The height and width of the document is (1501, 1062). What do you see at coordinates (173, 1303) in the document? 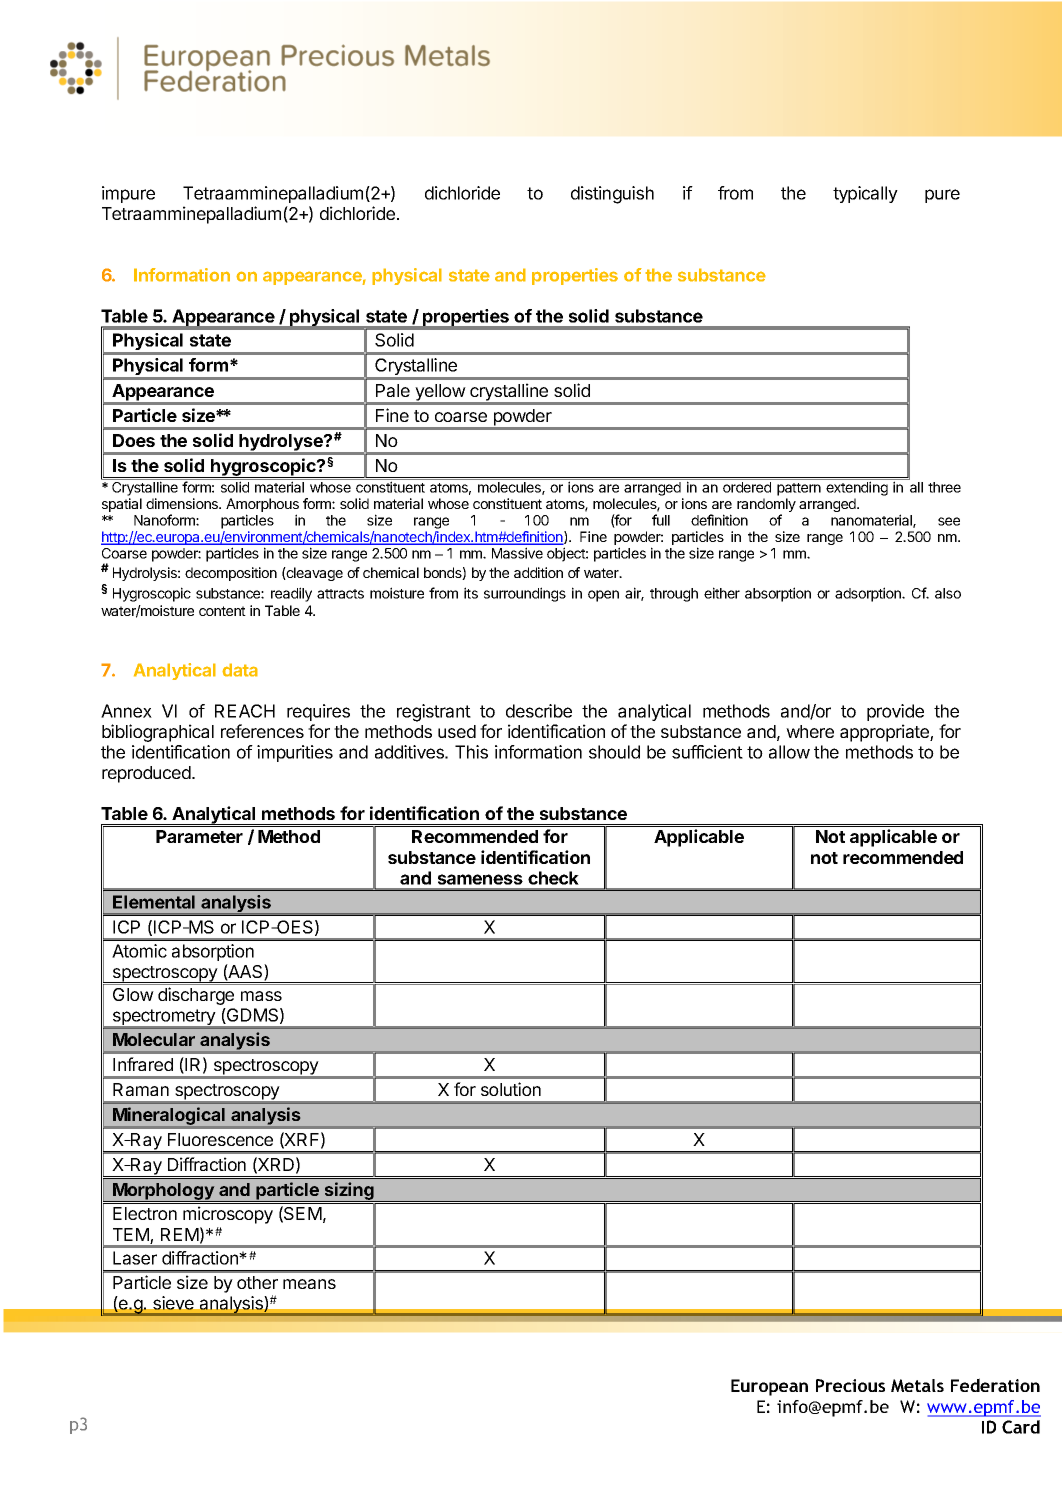
I see `sieve` at bounding box center [173, 1303].
